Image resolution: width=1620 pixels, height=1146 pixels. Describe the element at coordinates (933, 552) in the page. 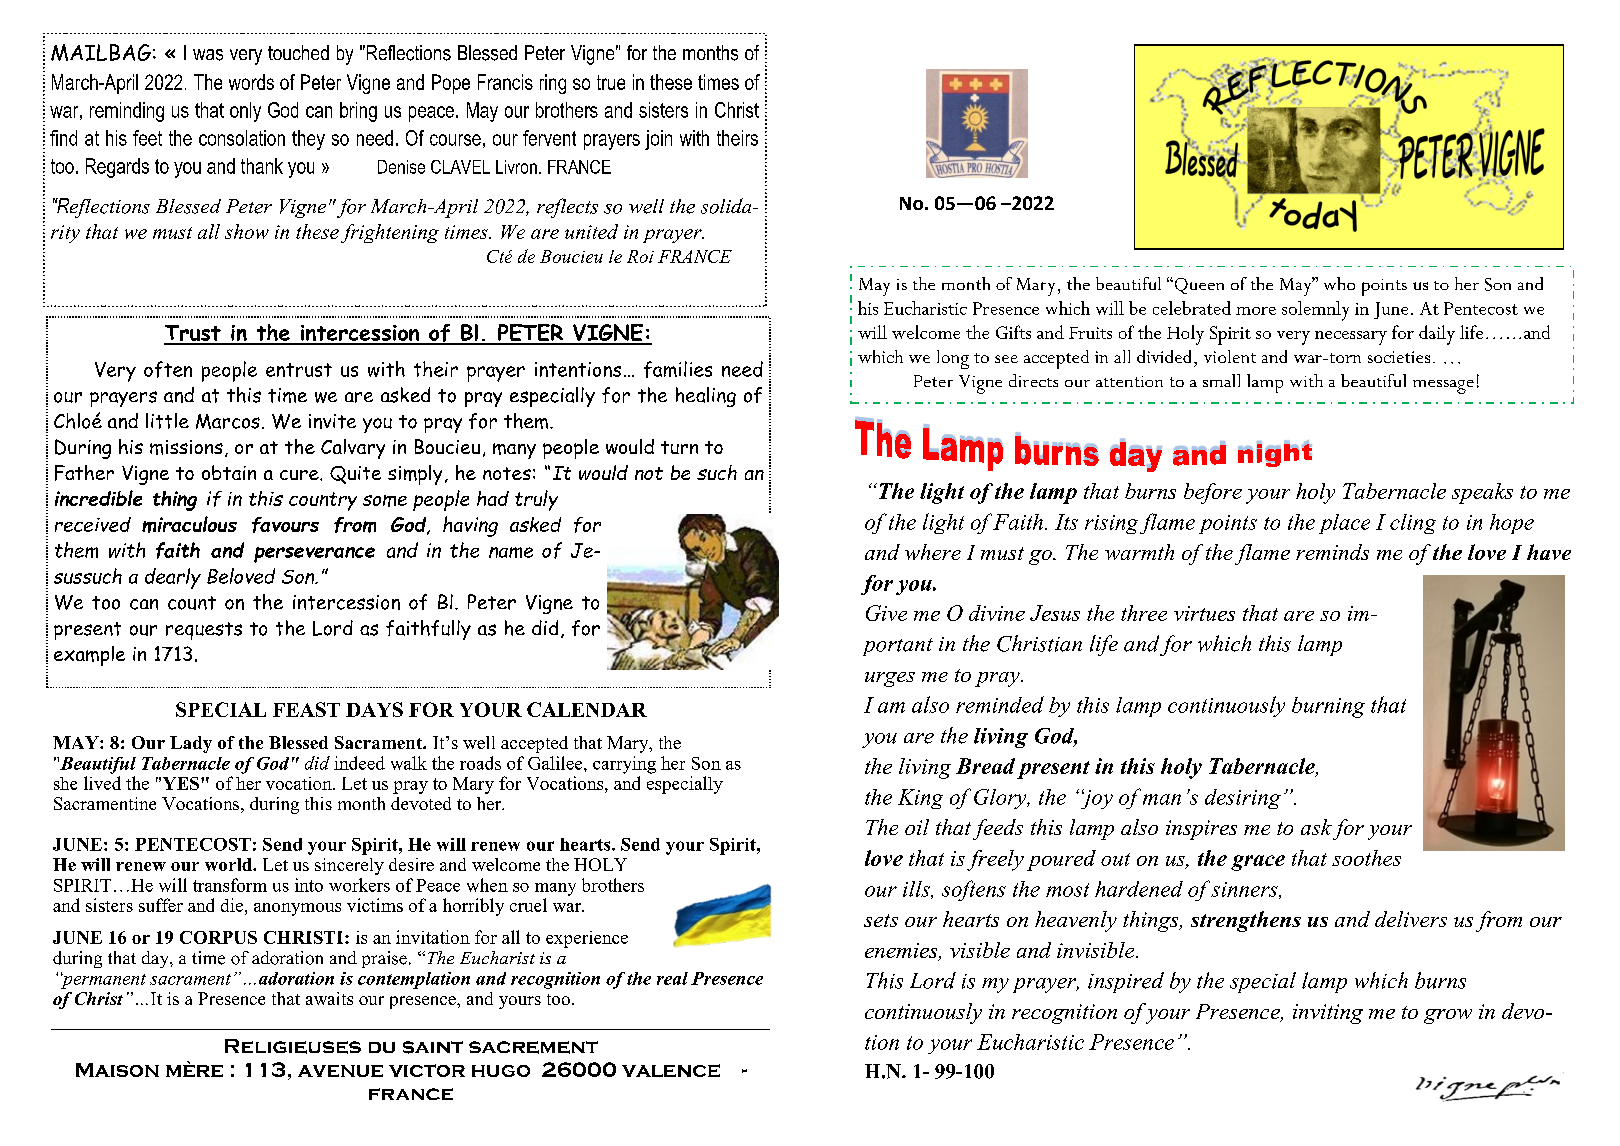

I see `where` at that location.
